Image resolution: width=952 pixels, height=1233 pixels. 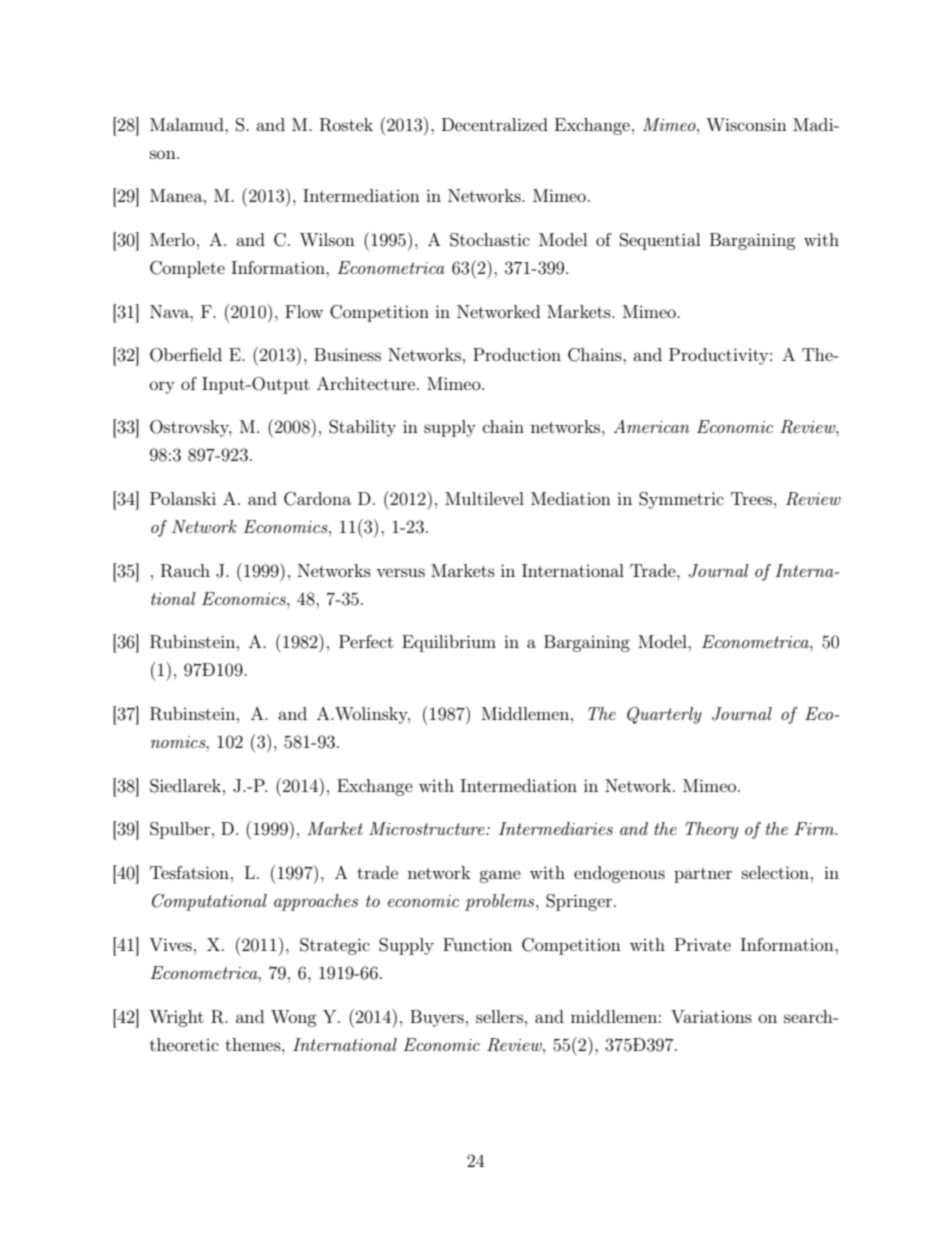 I want to click on Rauch, so click(x=185, y=571).
